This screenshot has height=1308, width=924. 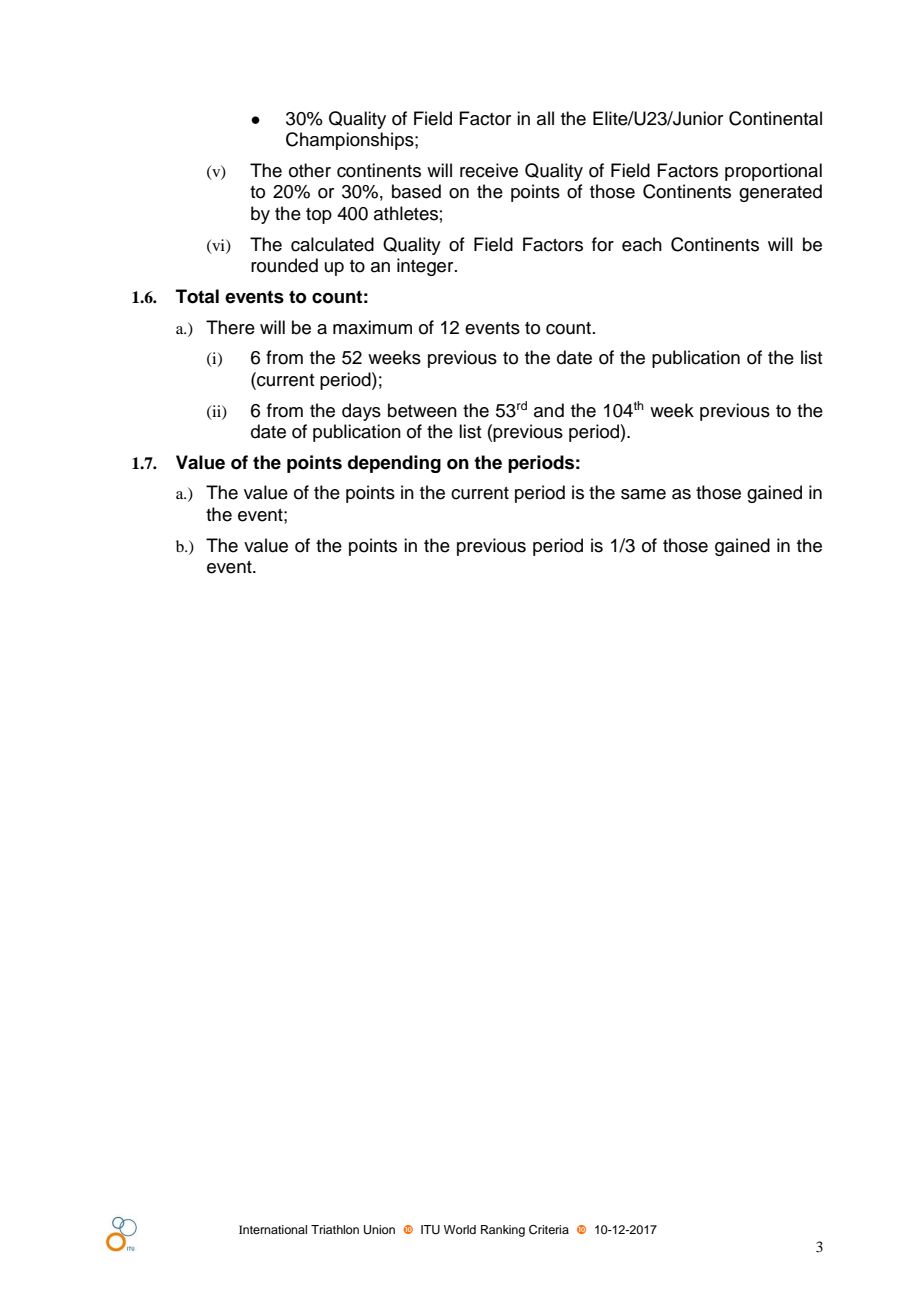 I want to click on International, so click(x=273, y=1229).
